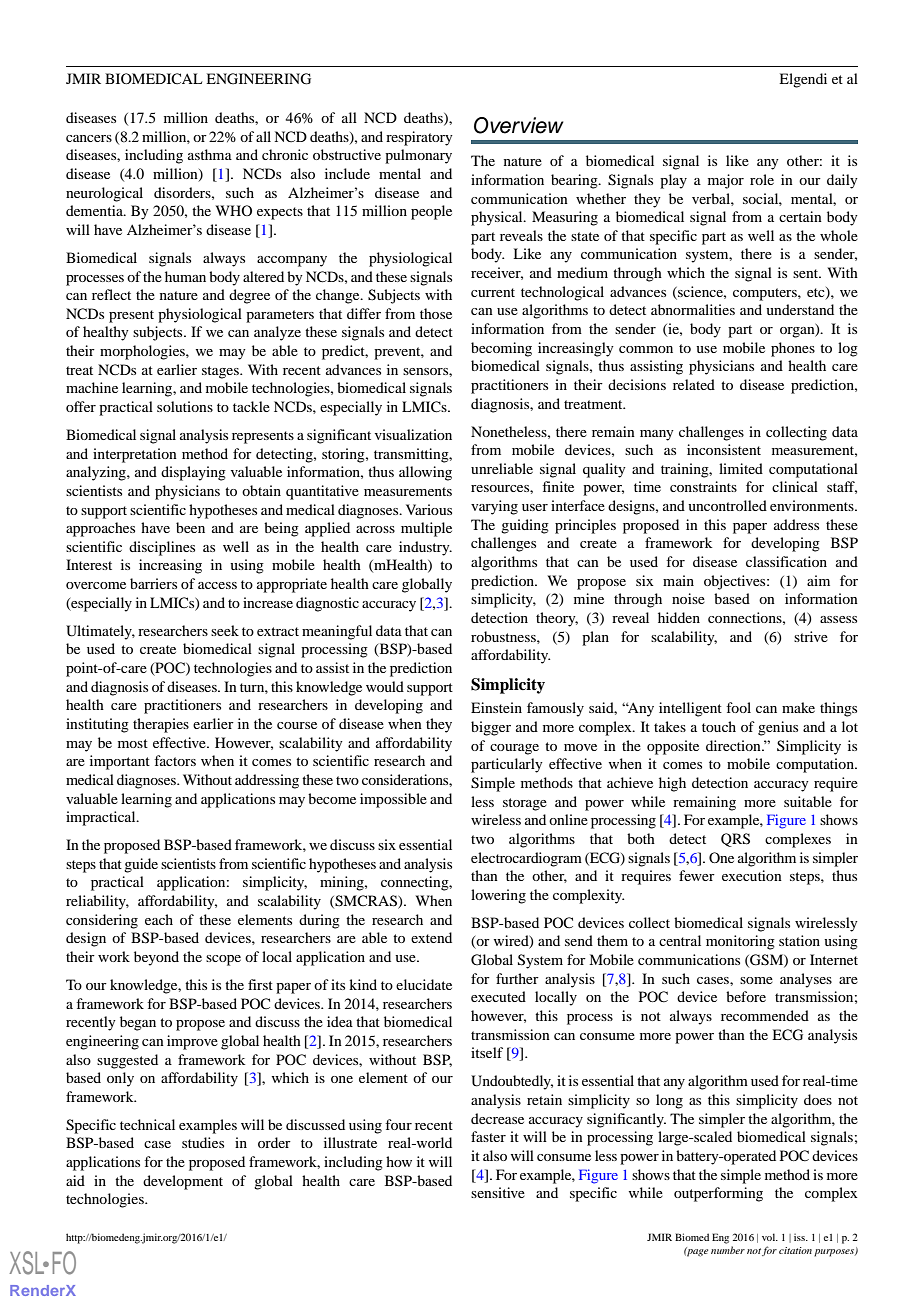 This page has width=924, height=1308. Describe the element at coordinates (141, 865) in the page. I see `guide` at that location.
